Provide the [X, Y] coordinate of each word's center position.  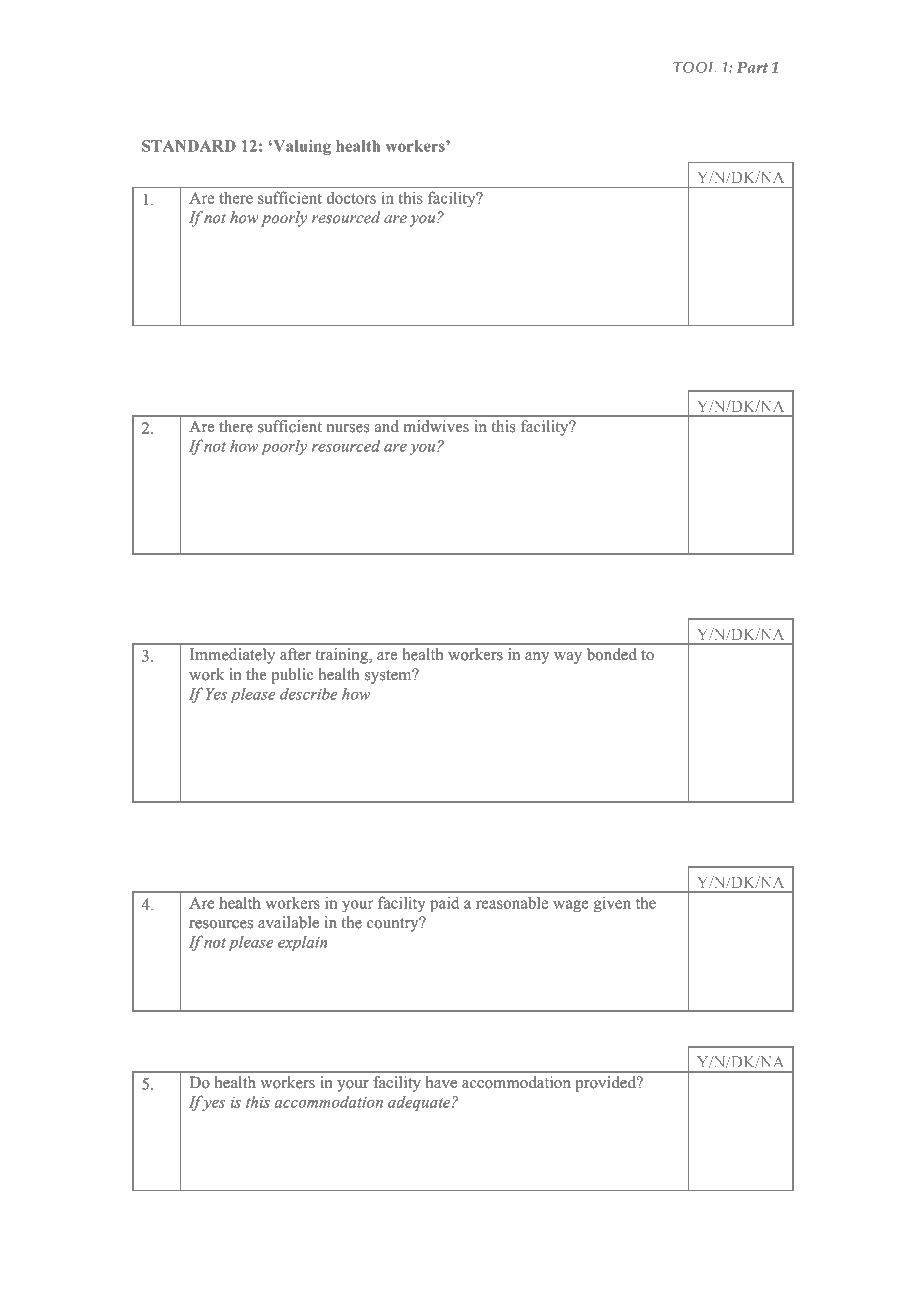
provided [606, 1084]
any [537, 658]
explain [302, 943]
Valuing [301, 147]
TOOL [694, 67]
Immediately [232, 656]
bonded [612, 654]
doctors [351, 198]
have [441, 1082]
